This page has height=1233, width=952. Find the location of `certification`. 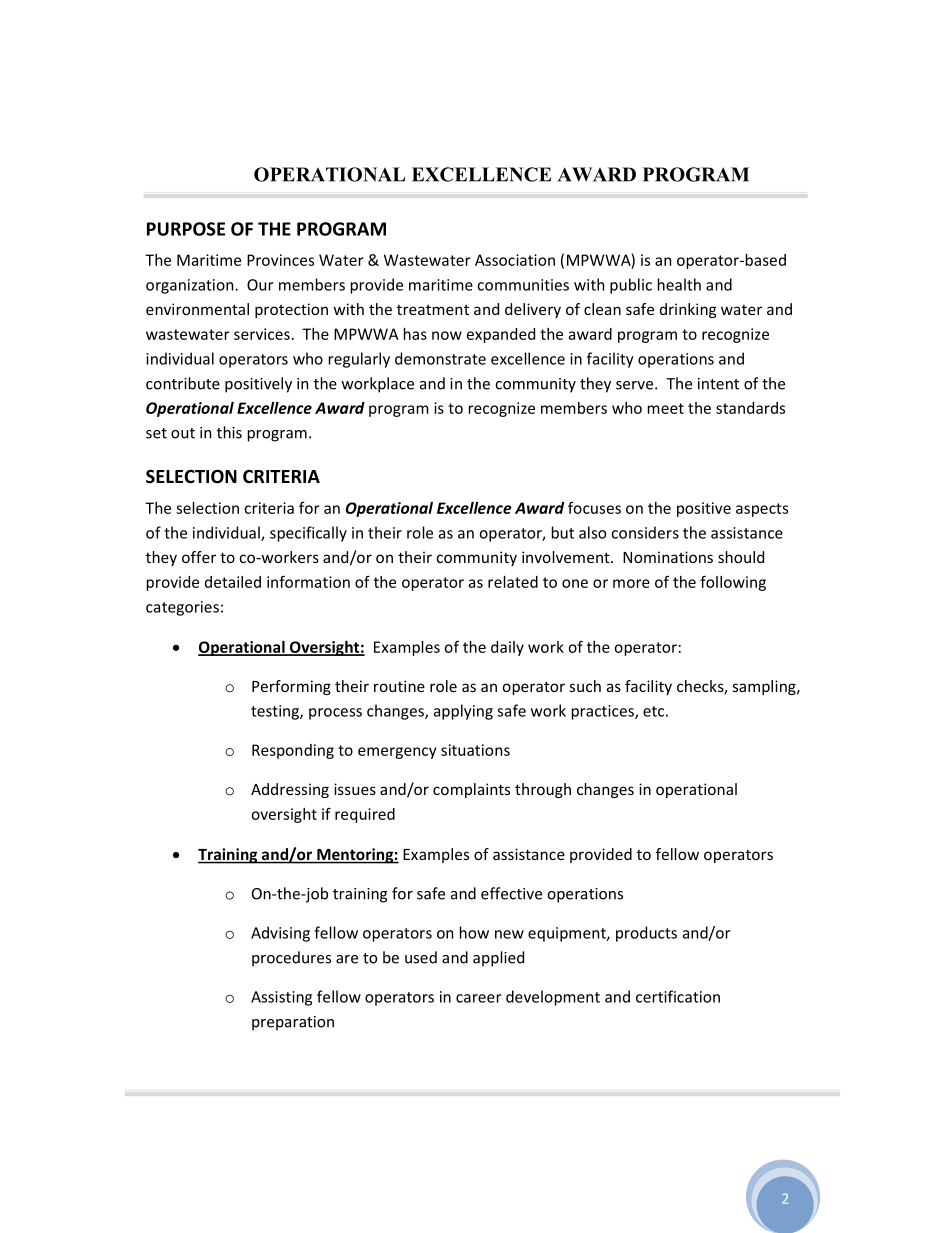

certification is located at coordinates (678, 996).
